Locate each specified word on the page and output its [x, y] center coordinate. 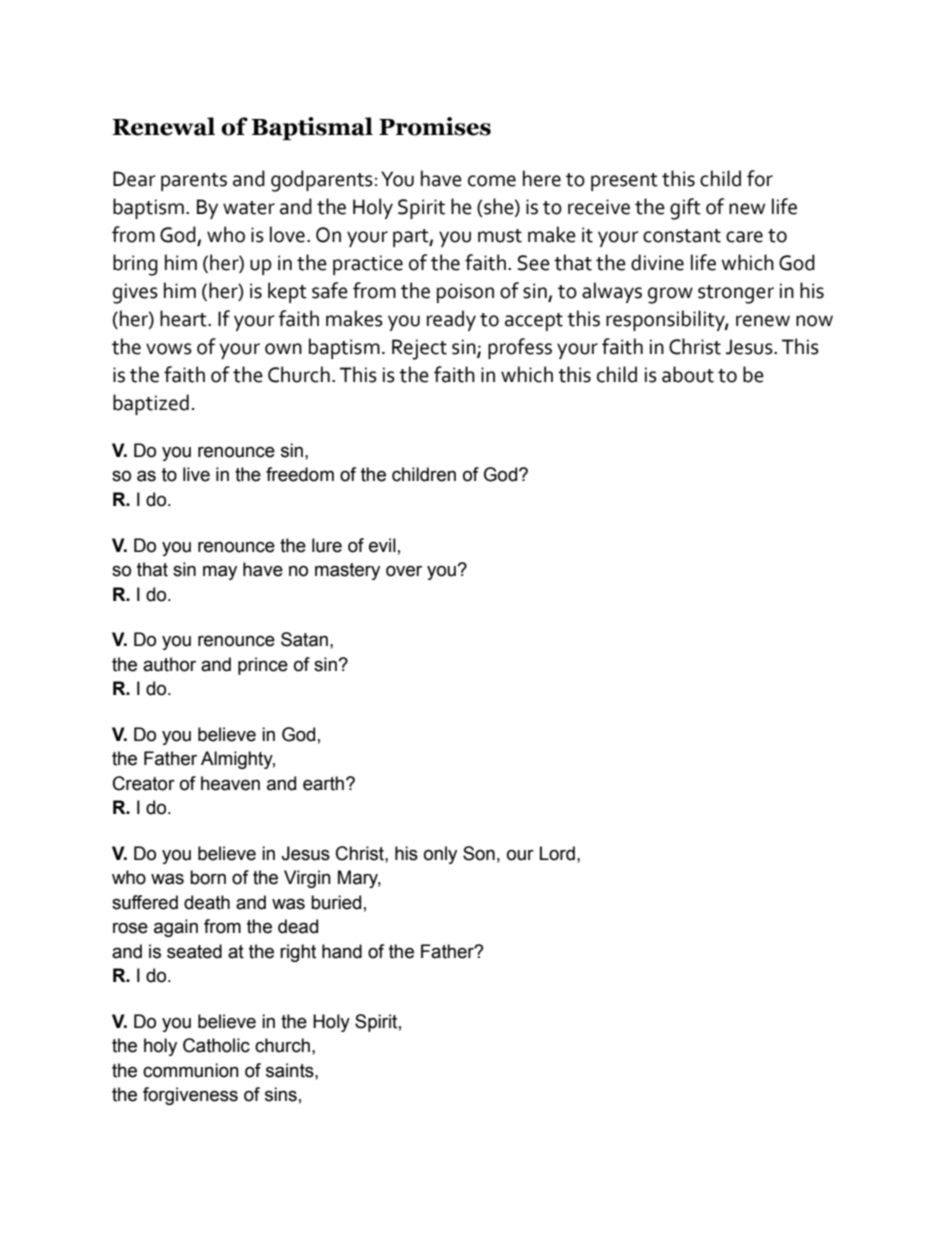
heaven [230, 783]
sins [281, 1094]
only [440, 855]
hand [342, 951]
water [249, 208]
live [196, 474]
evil [382, 545]
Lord [557, 853]
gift [685, 209]
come [492, 181]
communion [191, 1070]
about [688, 374]
